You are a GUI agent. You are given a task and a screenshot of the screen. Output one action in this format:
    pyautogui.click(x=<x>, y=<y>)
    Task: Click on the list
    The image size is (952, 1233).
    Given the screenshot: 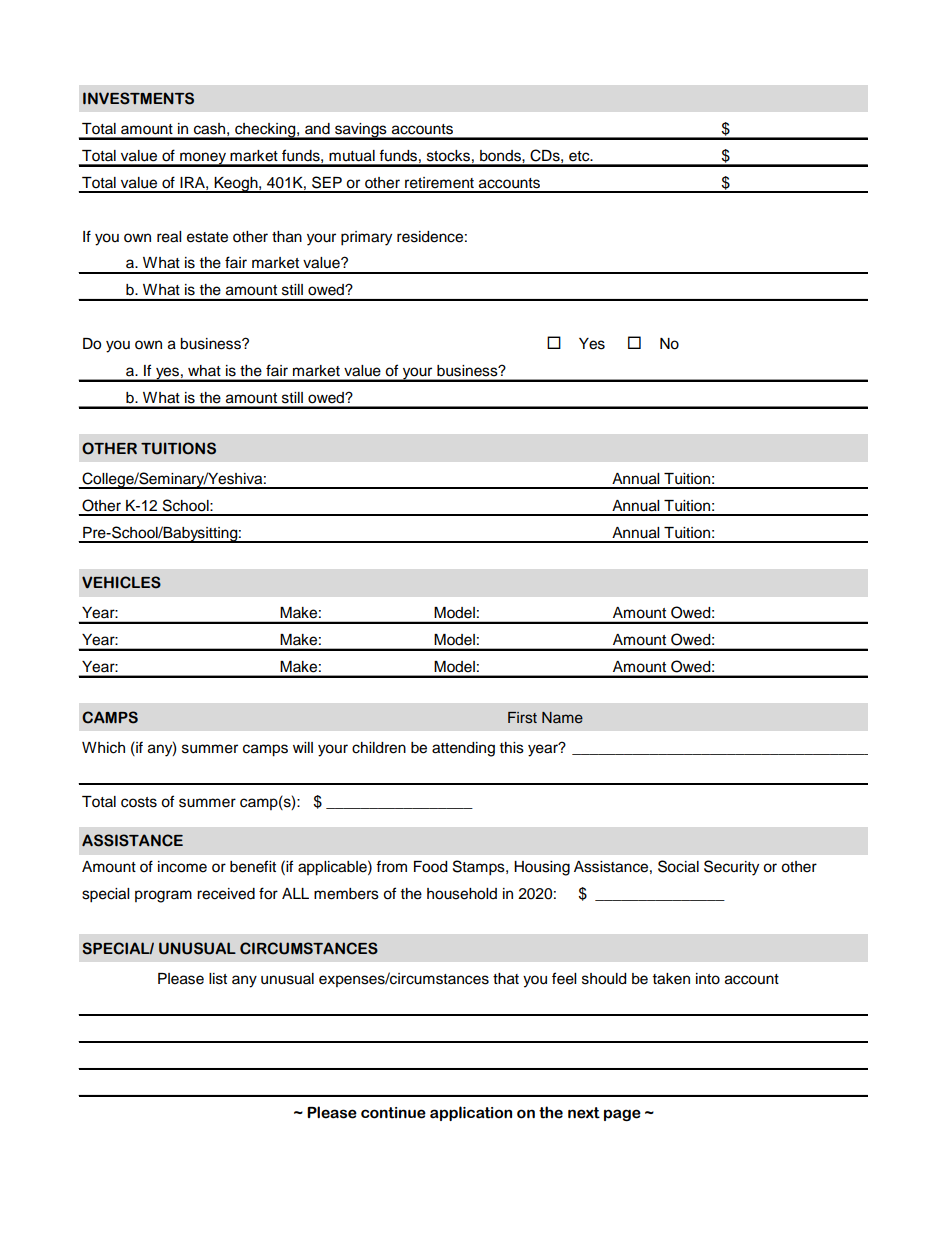 What is the action you would take?
    pyautogui.click(x=218, y=979)
